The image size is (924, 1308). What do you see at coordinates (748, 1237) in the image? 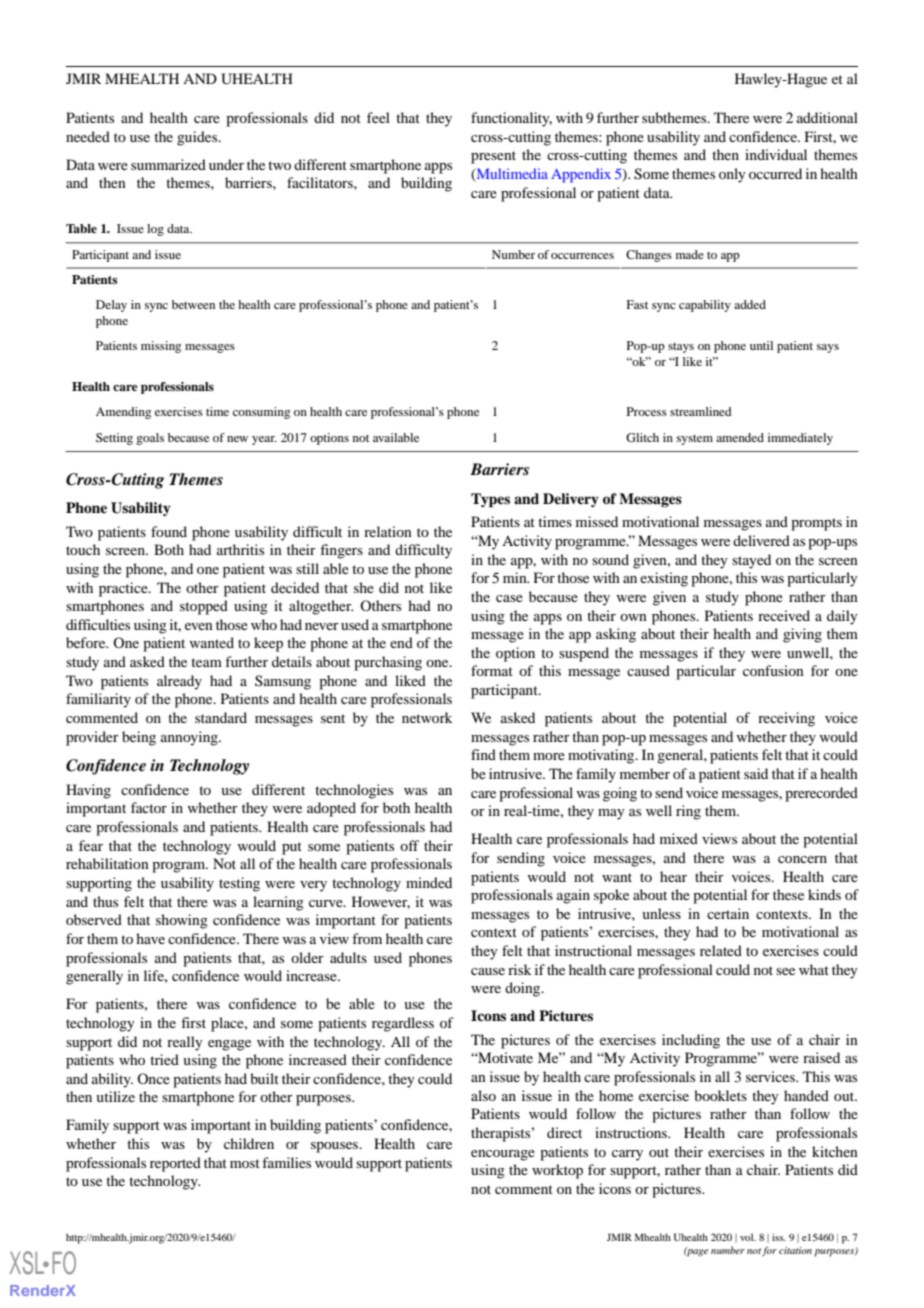
I see `vol` at bounding box center [748, 1237].
